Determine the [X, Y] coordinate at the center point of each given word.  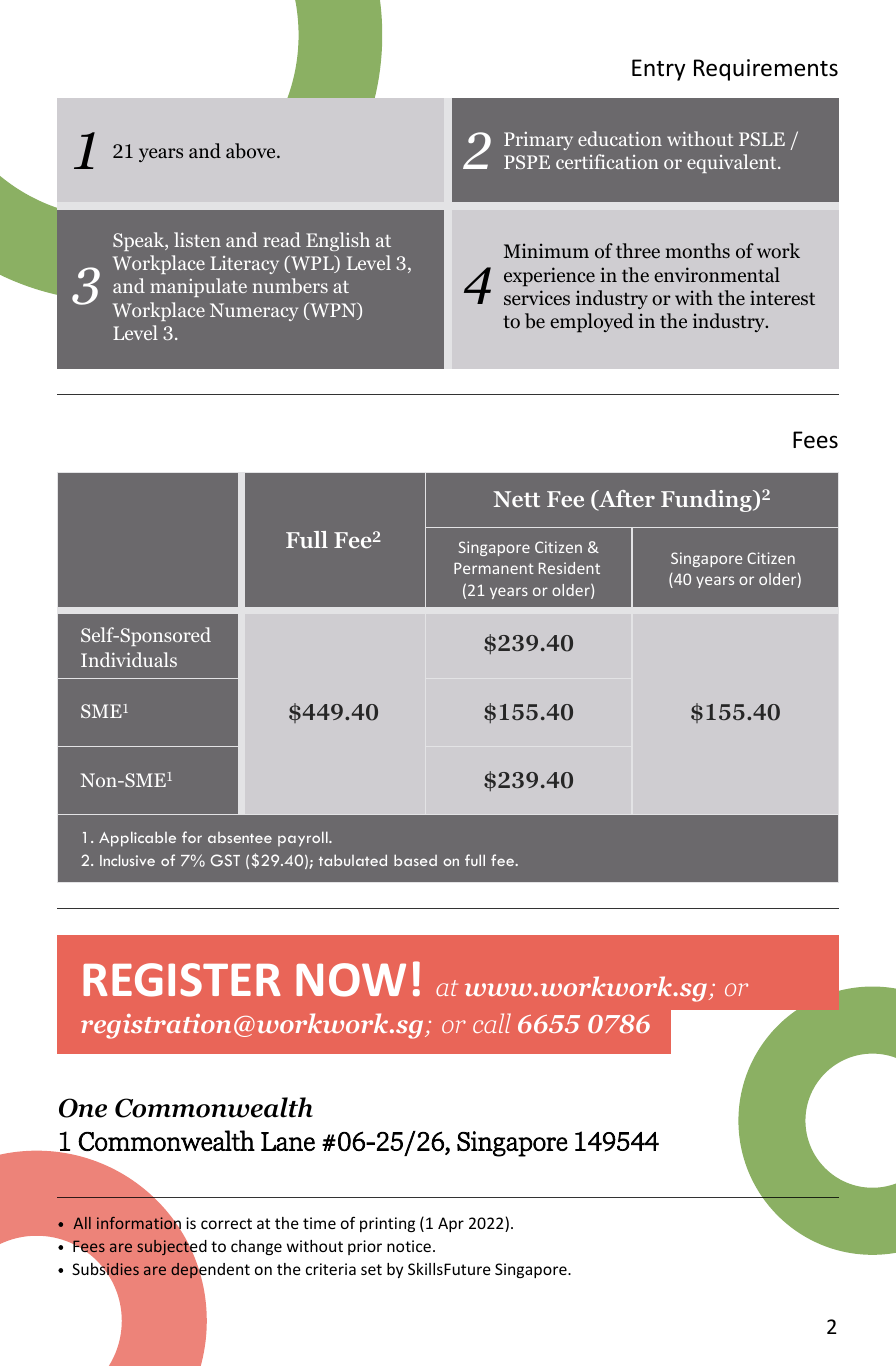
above [252, 151]
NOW [351, 980]
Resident [569, 568]
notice [409, 1246]
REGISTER [181, 980]
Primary [538, 141]
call [492, 1023]
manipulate [198, 287]
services [537, 297]
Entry [658, 70]
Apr [451, 1224]
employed [592, 323]
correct [226, 1223]
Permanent [494, 568]
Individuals [129, 659]
